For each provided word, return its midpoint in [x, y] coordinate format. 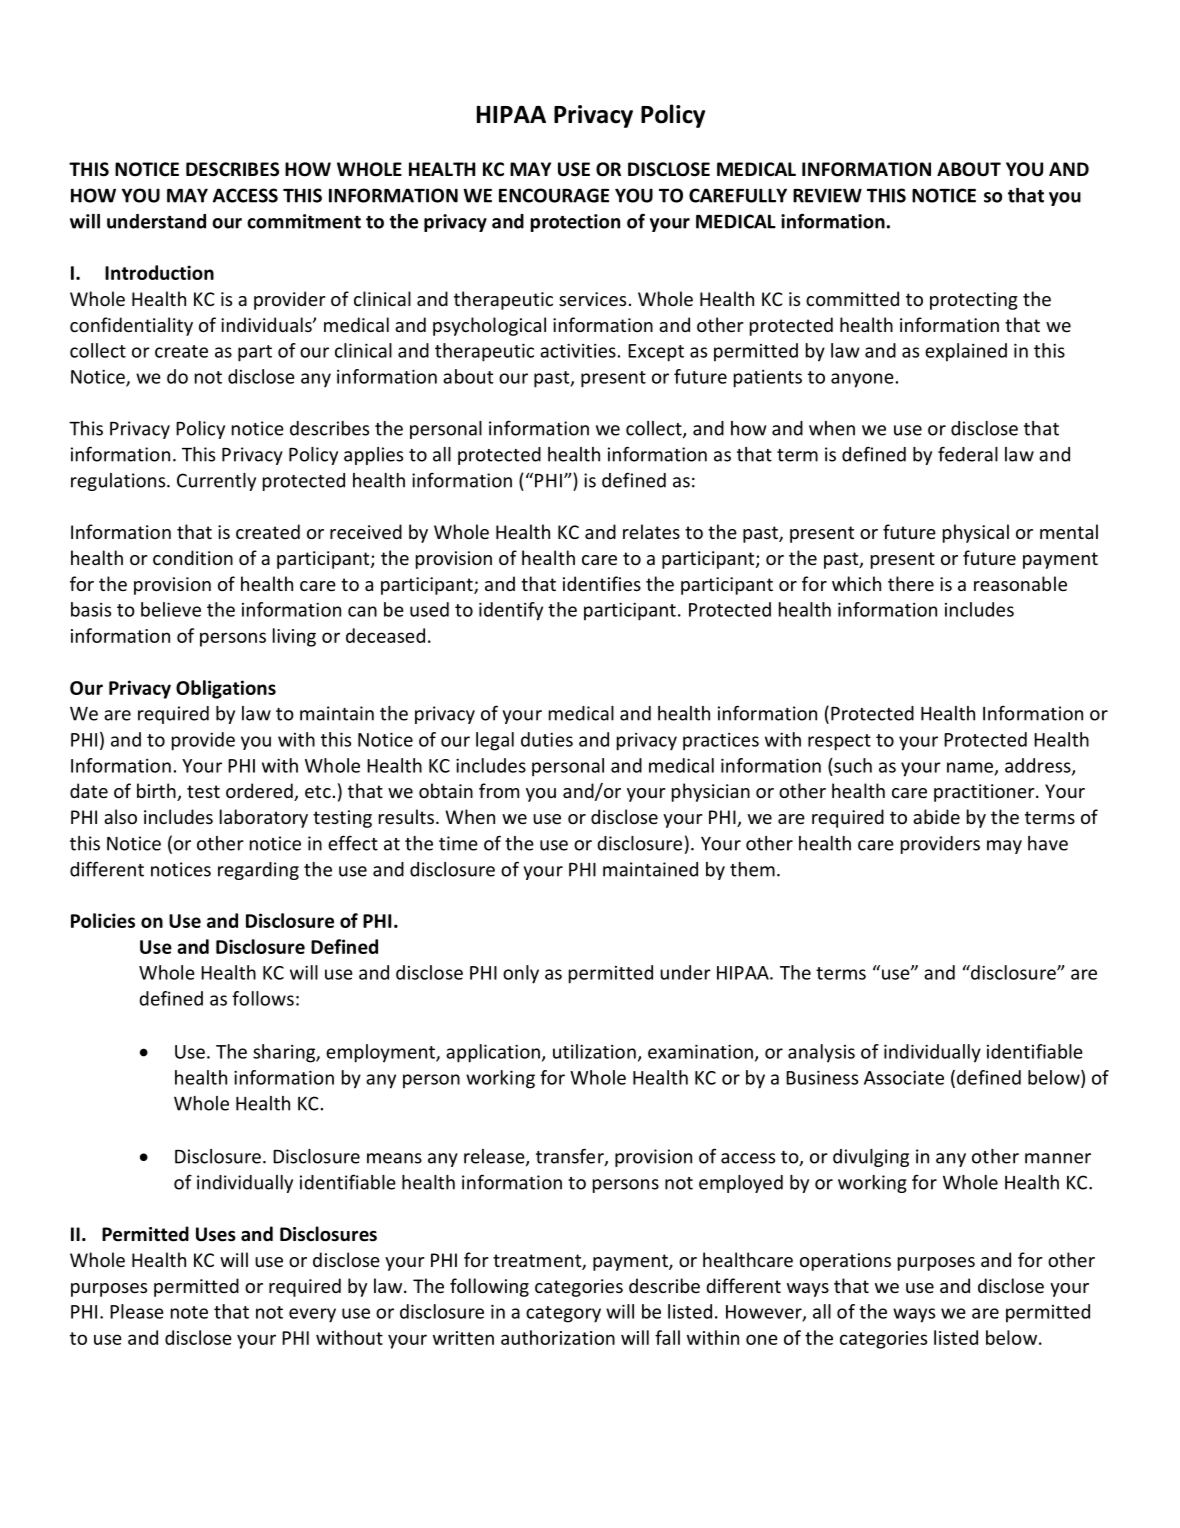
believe [171, 609]
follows [263, 998]
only [521, 974]
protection [575, 223]
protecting [974, 301]
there [911, 583]
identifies [602, 583]
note [189, 1312]
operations [845, 1262]
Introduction [159, 272]
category [563, 1314]
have [1048, 843]
